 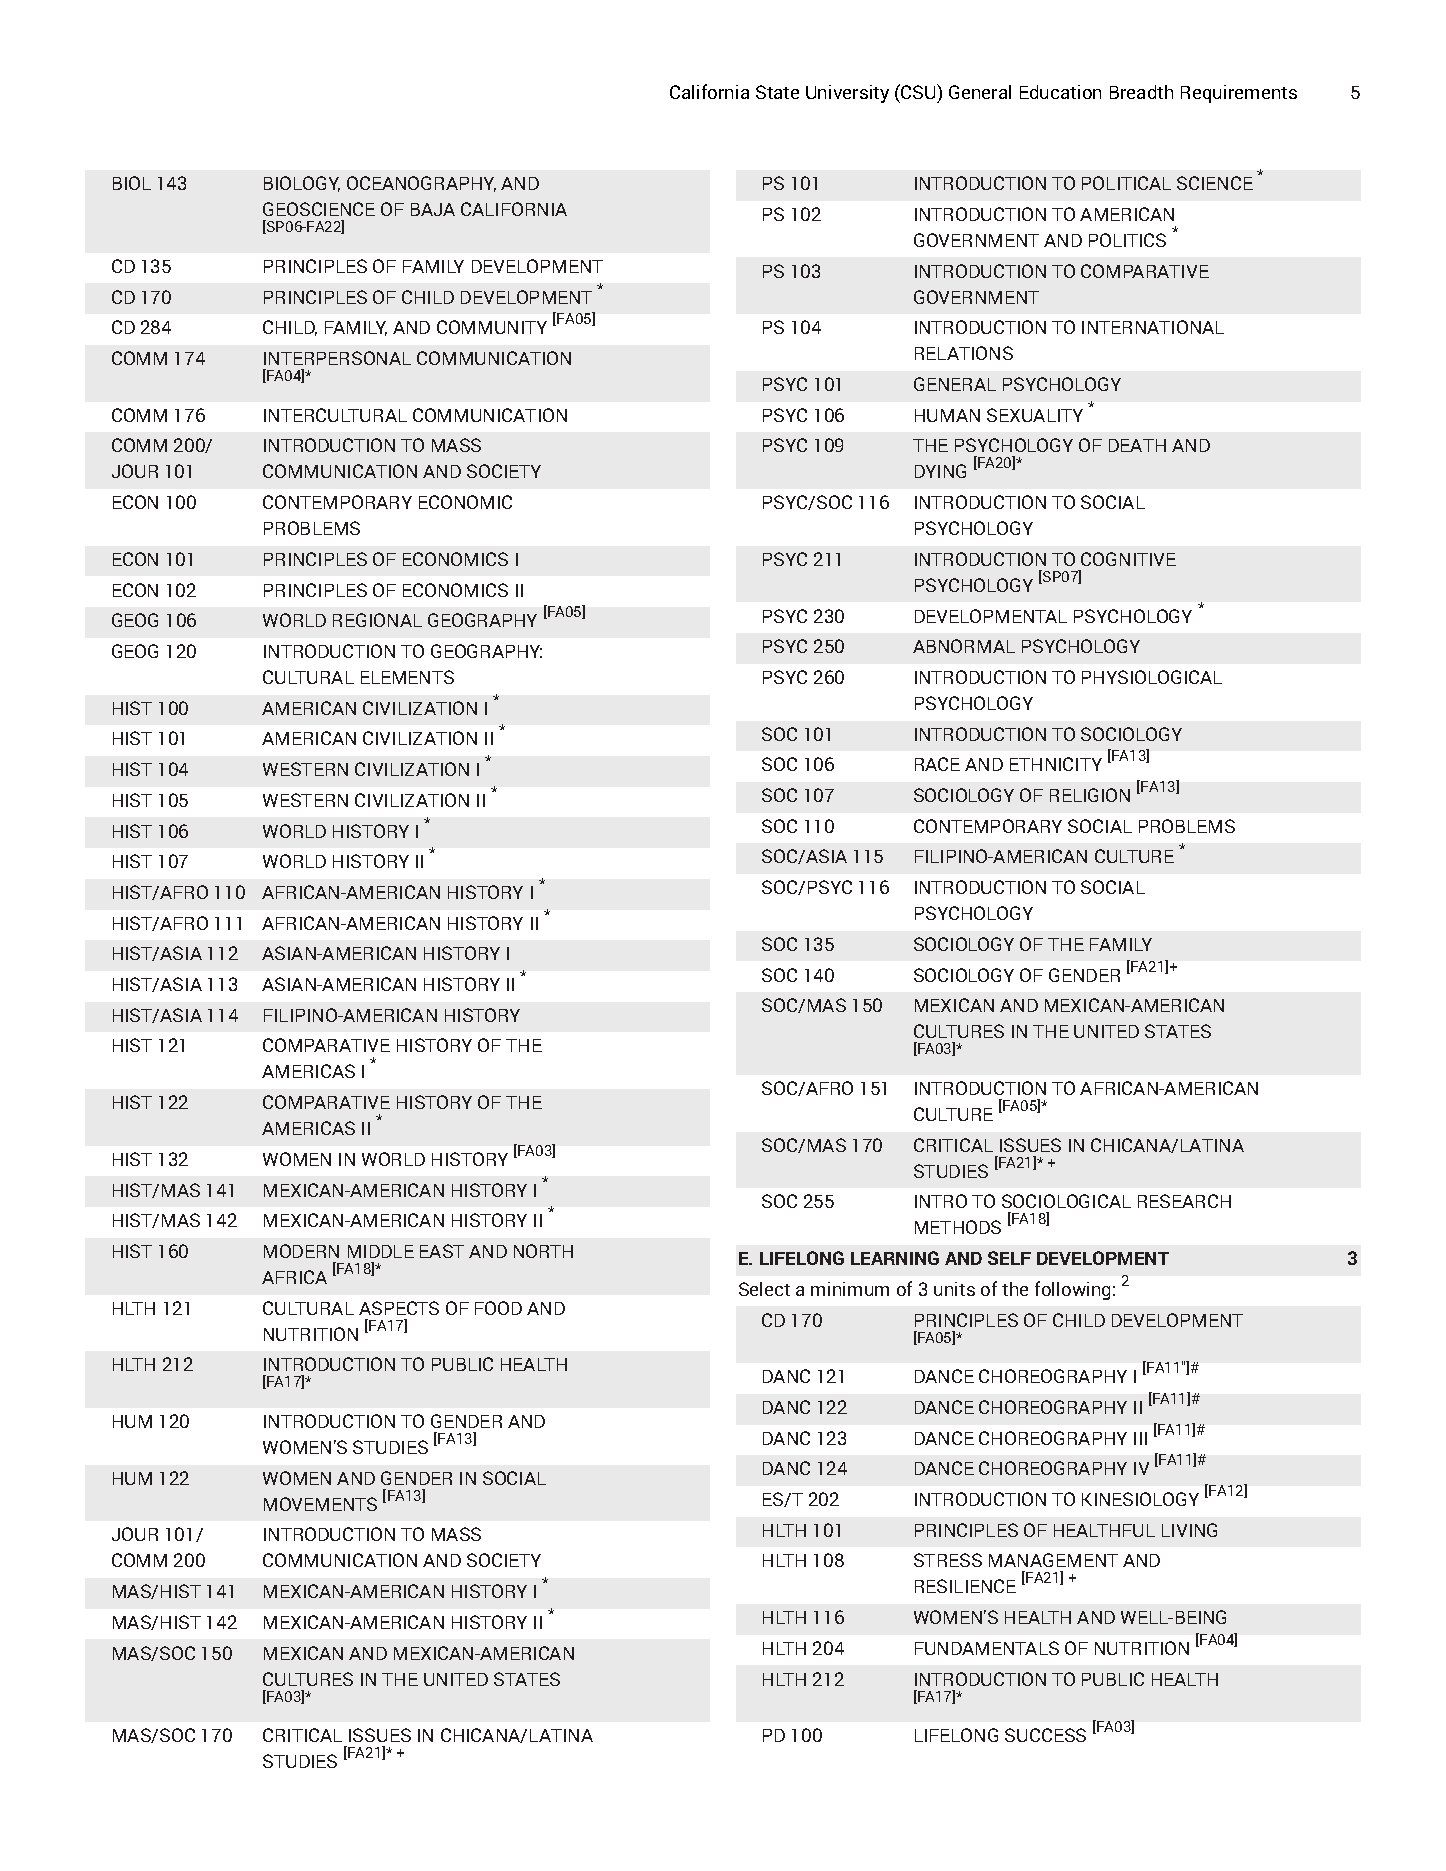 What do you see at coordinates (407, 677) in the page?
I see `ELEMENTS` at bounding box center [407, 677].
